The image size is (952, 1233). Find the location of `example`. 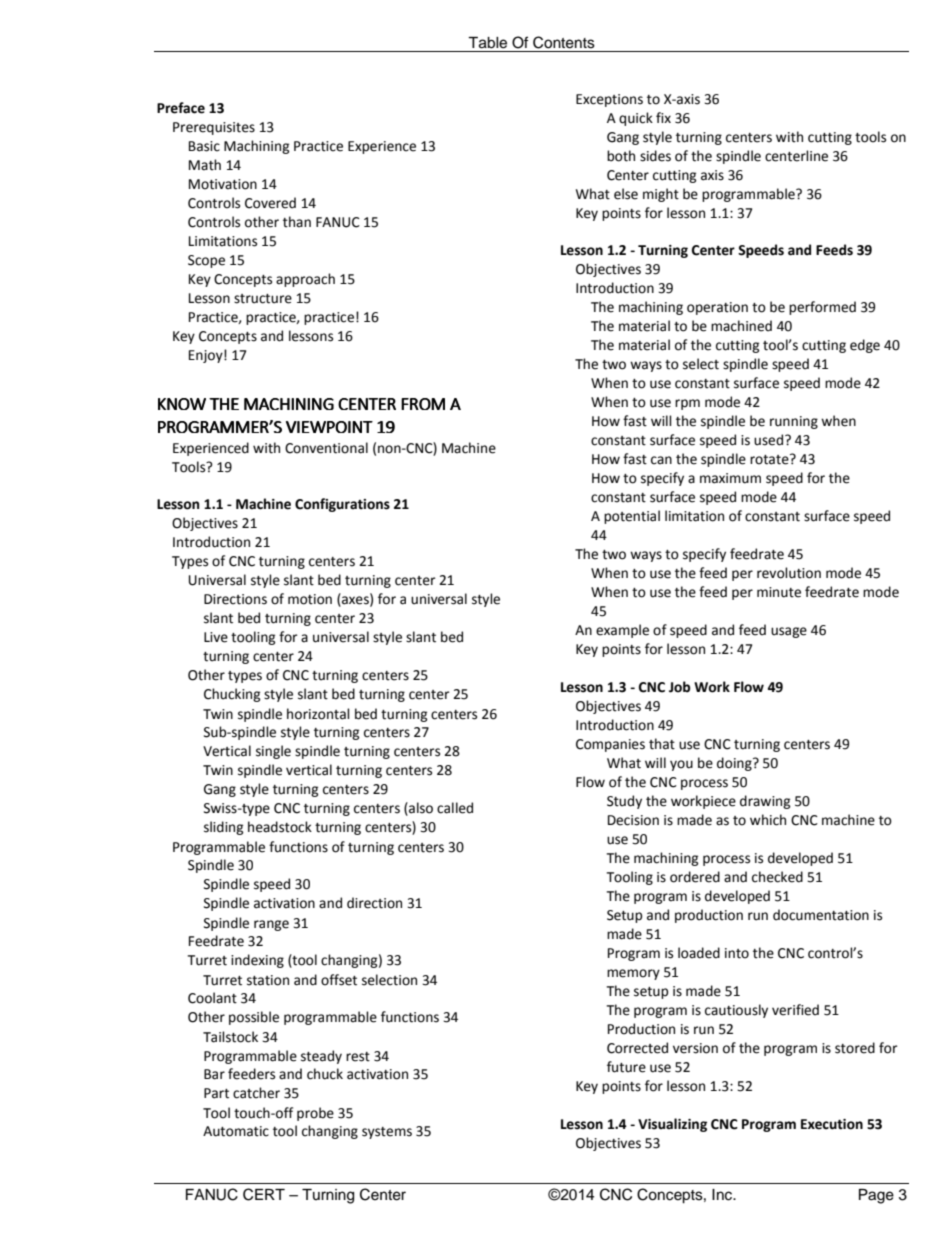

example is located at coordinates (622, 631).
